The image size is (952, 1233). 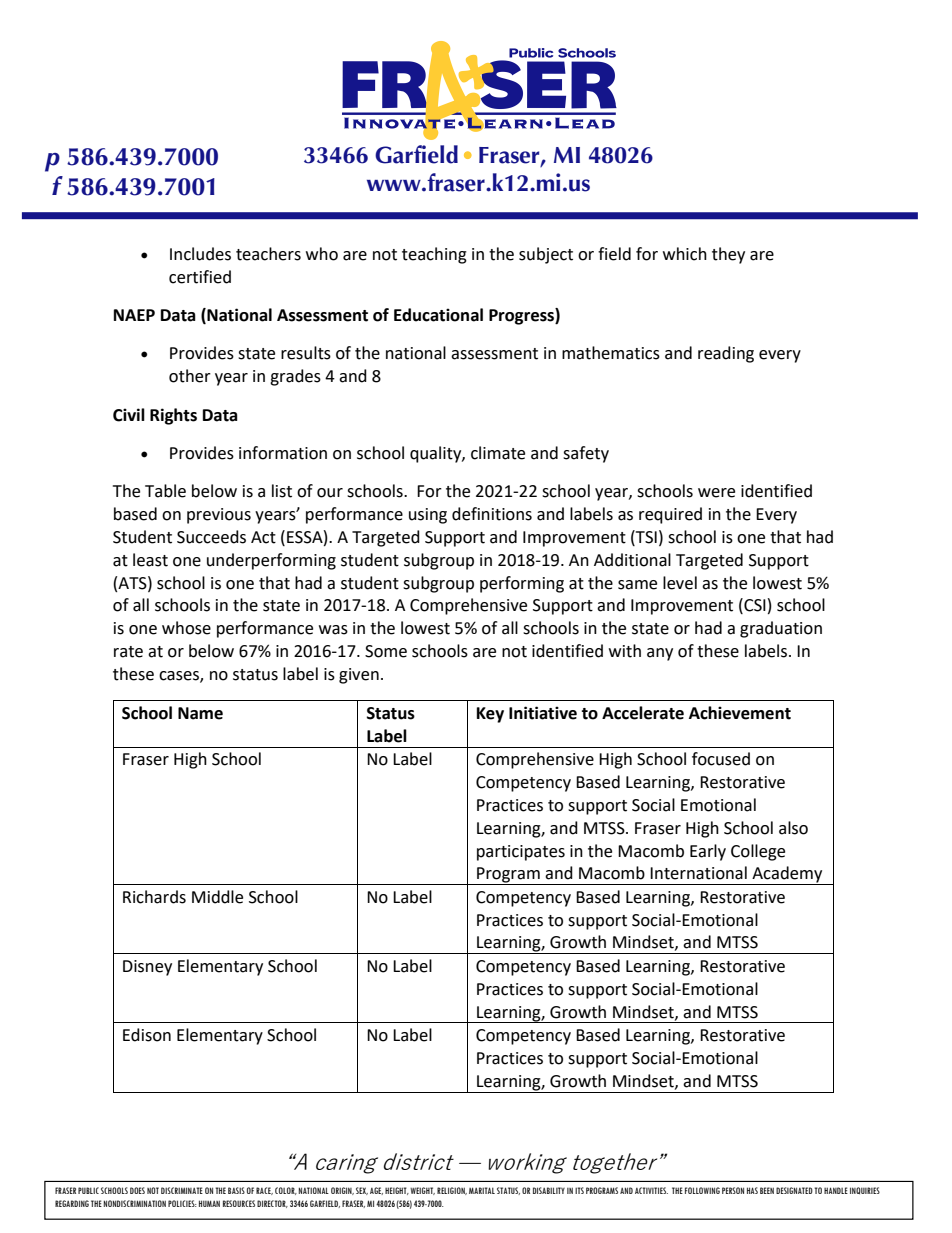 What do you see at coordinates (793, 828) in the page?
I see `also` at bounding box center [793, 828].
